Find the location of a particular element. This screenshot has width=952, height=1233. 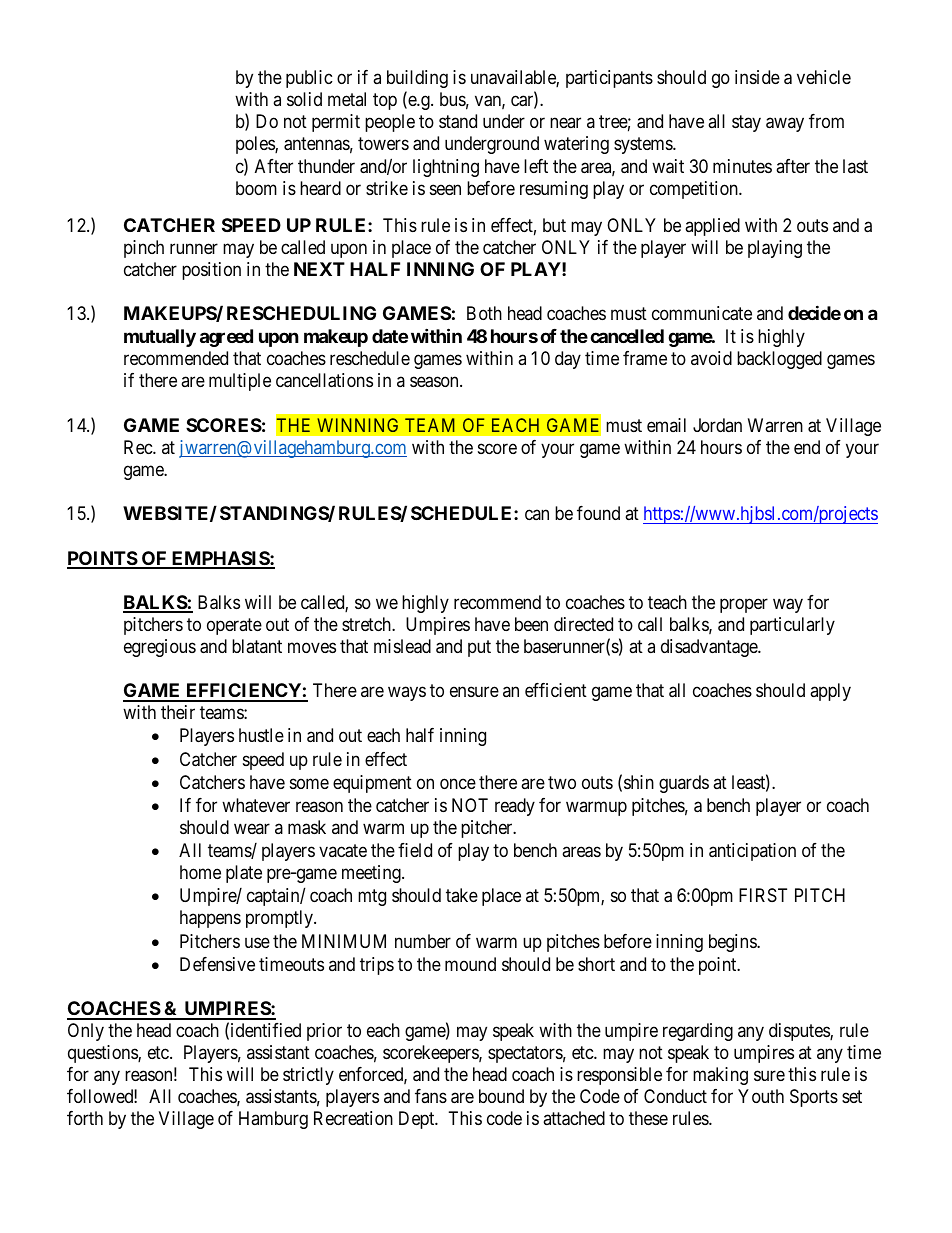

communicate is located at coordinates (702, 313).
